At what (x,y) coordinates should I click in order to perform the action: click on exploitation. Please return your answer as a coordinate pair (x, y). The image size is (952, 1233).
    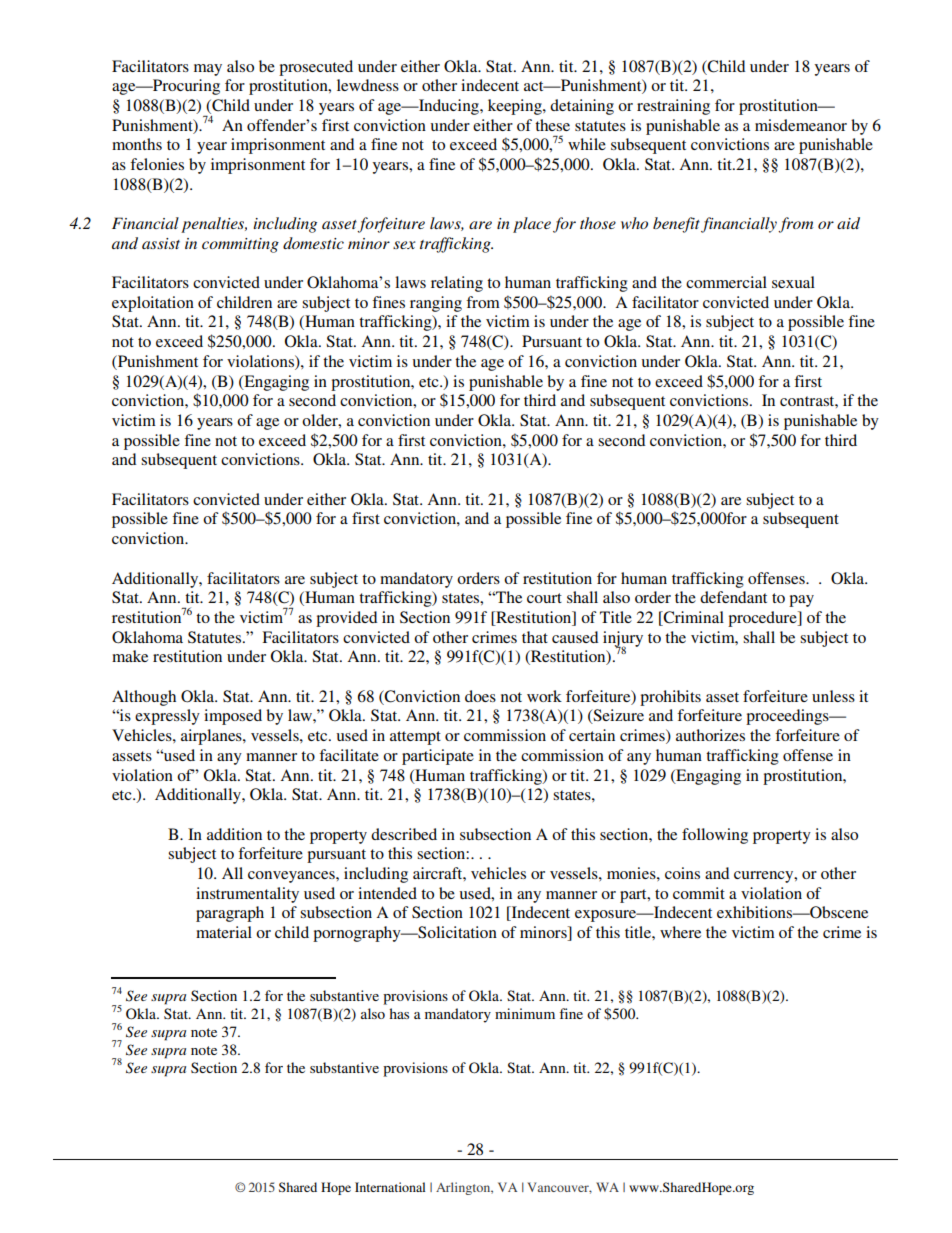
    Looking at the image, I should click on (153, 304).
